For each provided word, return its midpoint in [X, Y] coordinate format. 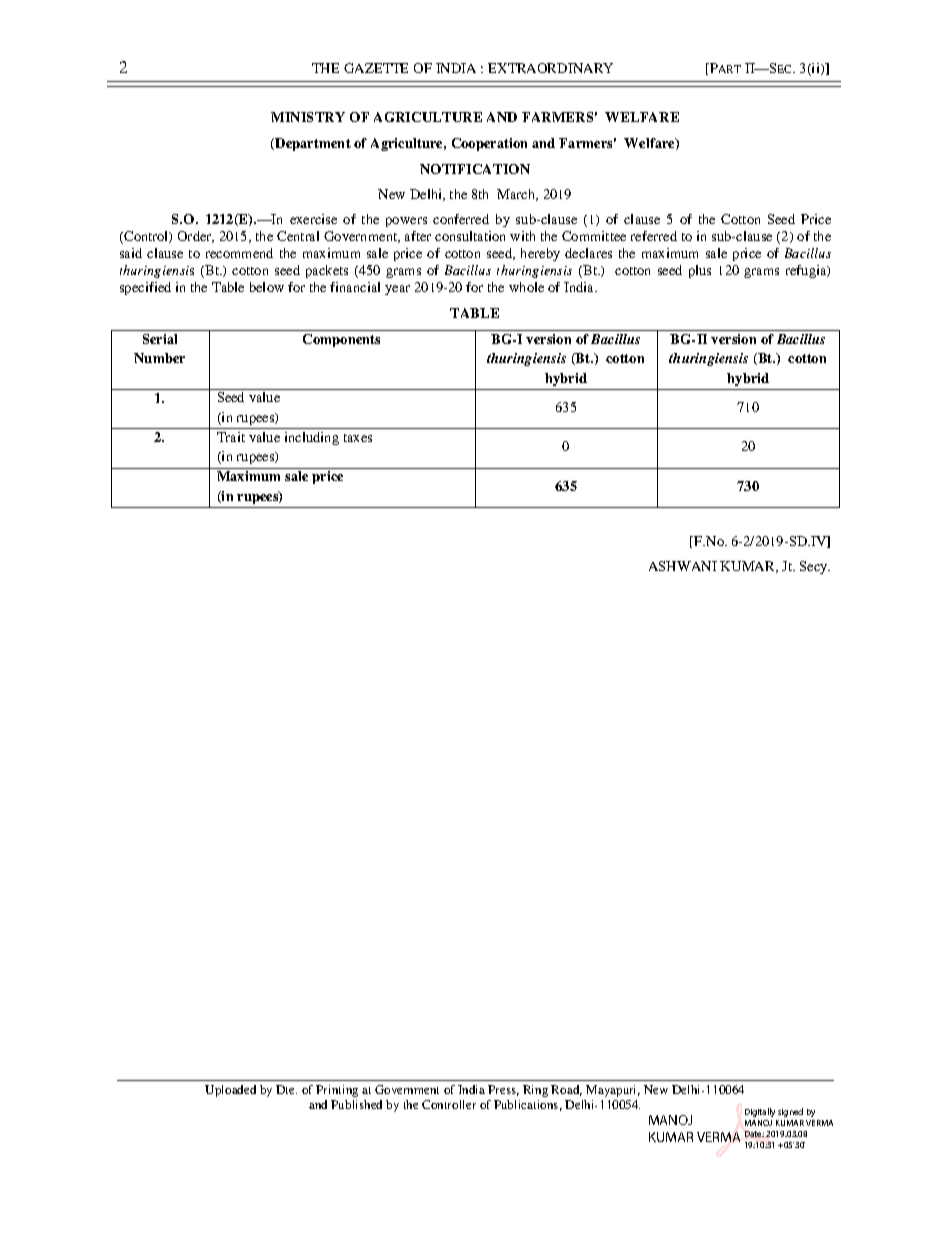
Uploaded [230, 1091]
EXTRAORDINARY [550, 68]
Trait [231, 437]
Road [566, 1090]
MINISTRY [308, 117]
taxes [358, 438]
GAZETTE [376, 68]
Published [356, 1104]
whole [526, 287]
